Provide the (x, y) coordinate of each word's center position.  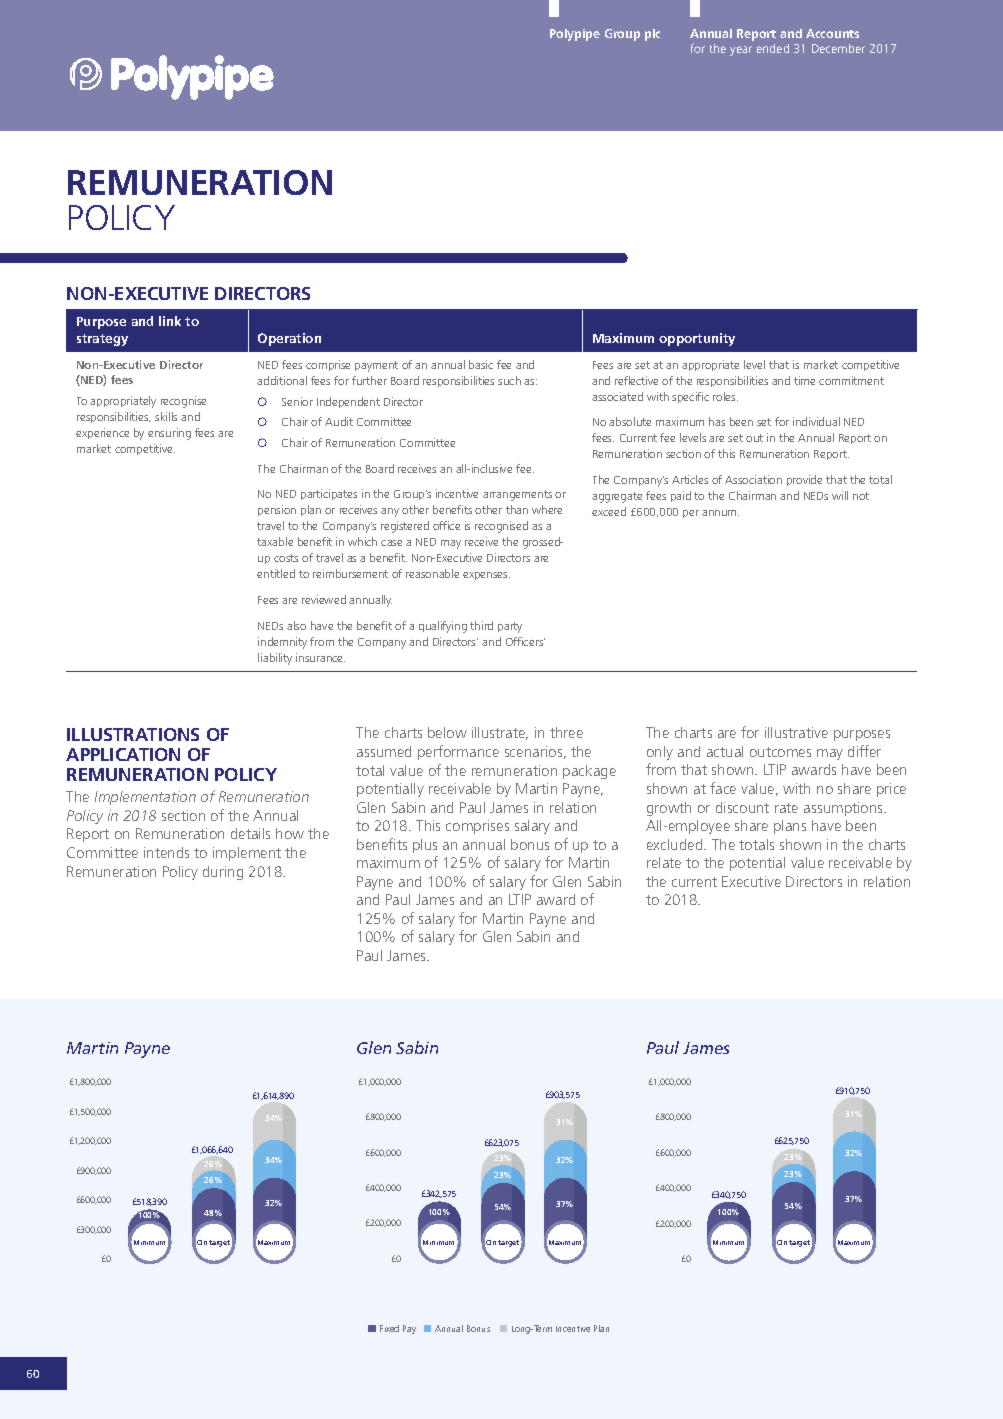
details (250, 833)
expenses (486, 576)
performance (458, 752)
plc (652, 35)
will (840, 495)
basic (481, 364)
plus (425, 846)
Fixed (389, 1328)
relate (664, 862)
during (223, 873)
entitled (276, 573)
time (804, 380)
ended (773, 48)
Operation (289, 339)
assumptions (845, 809)
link (170, 321)
